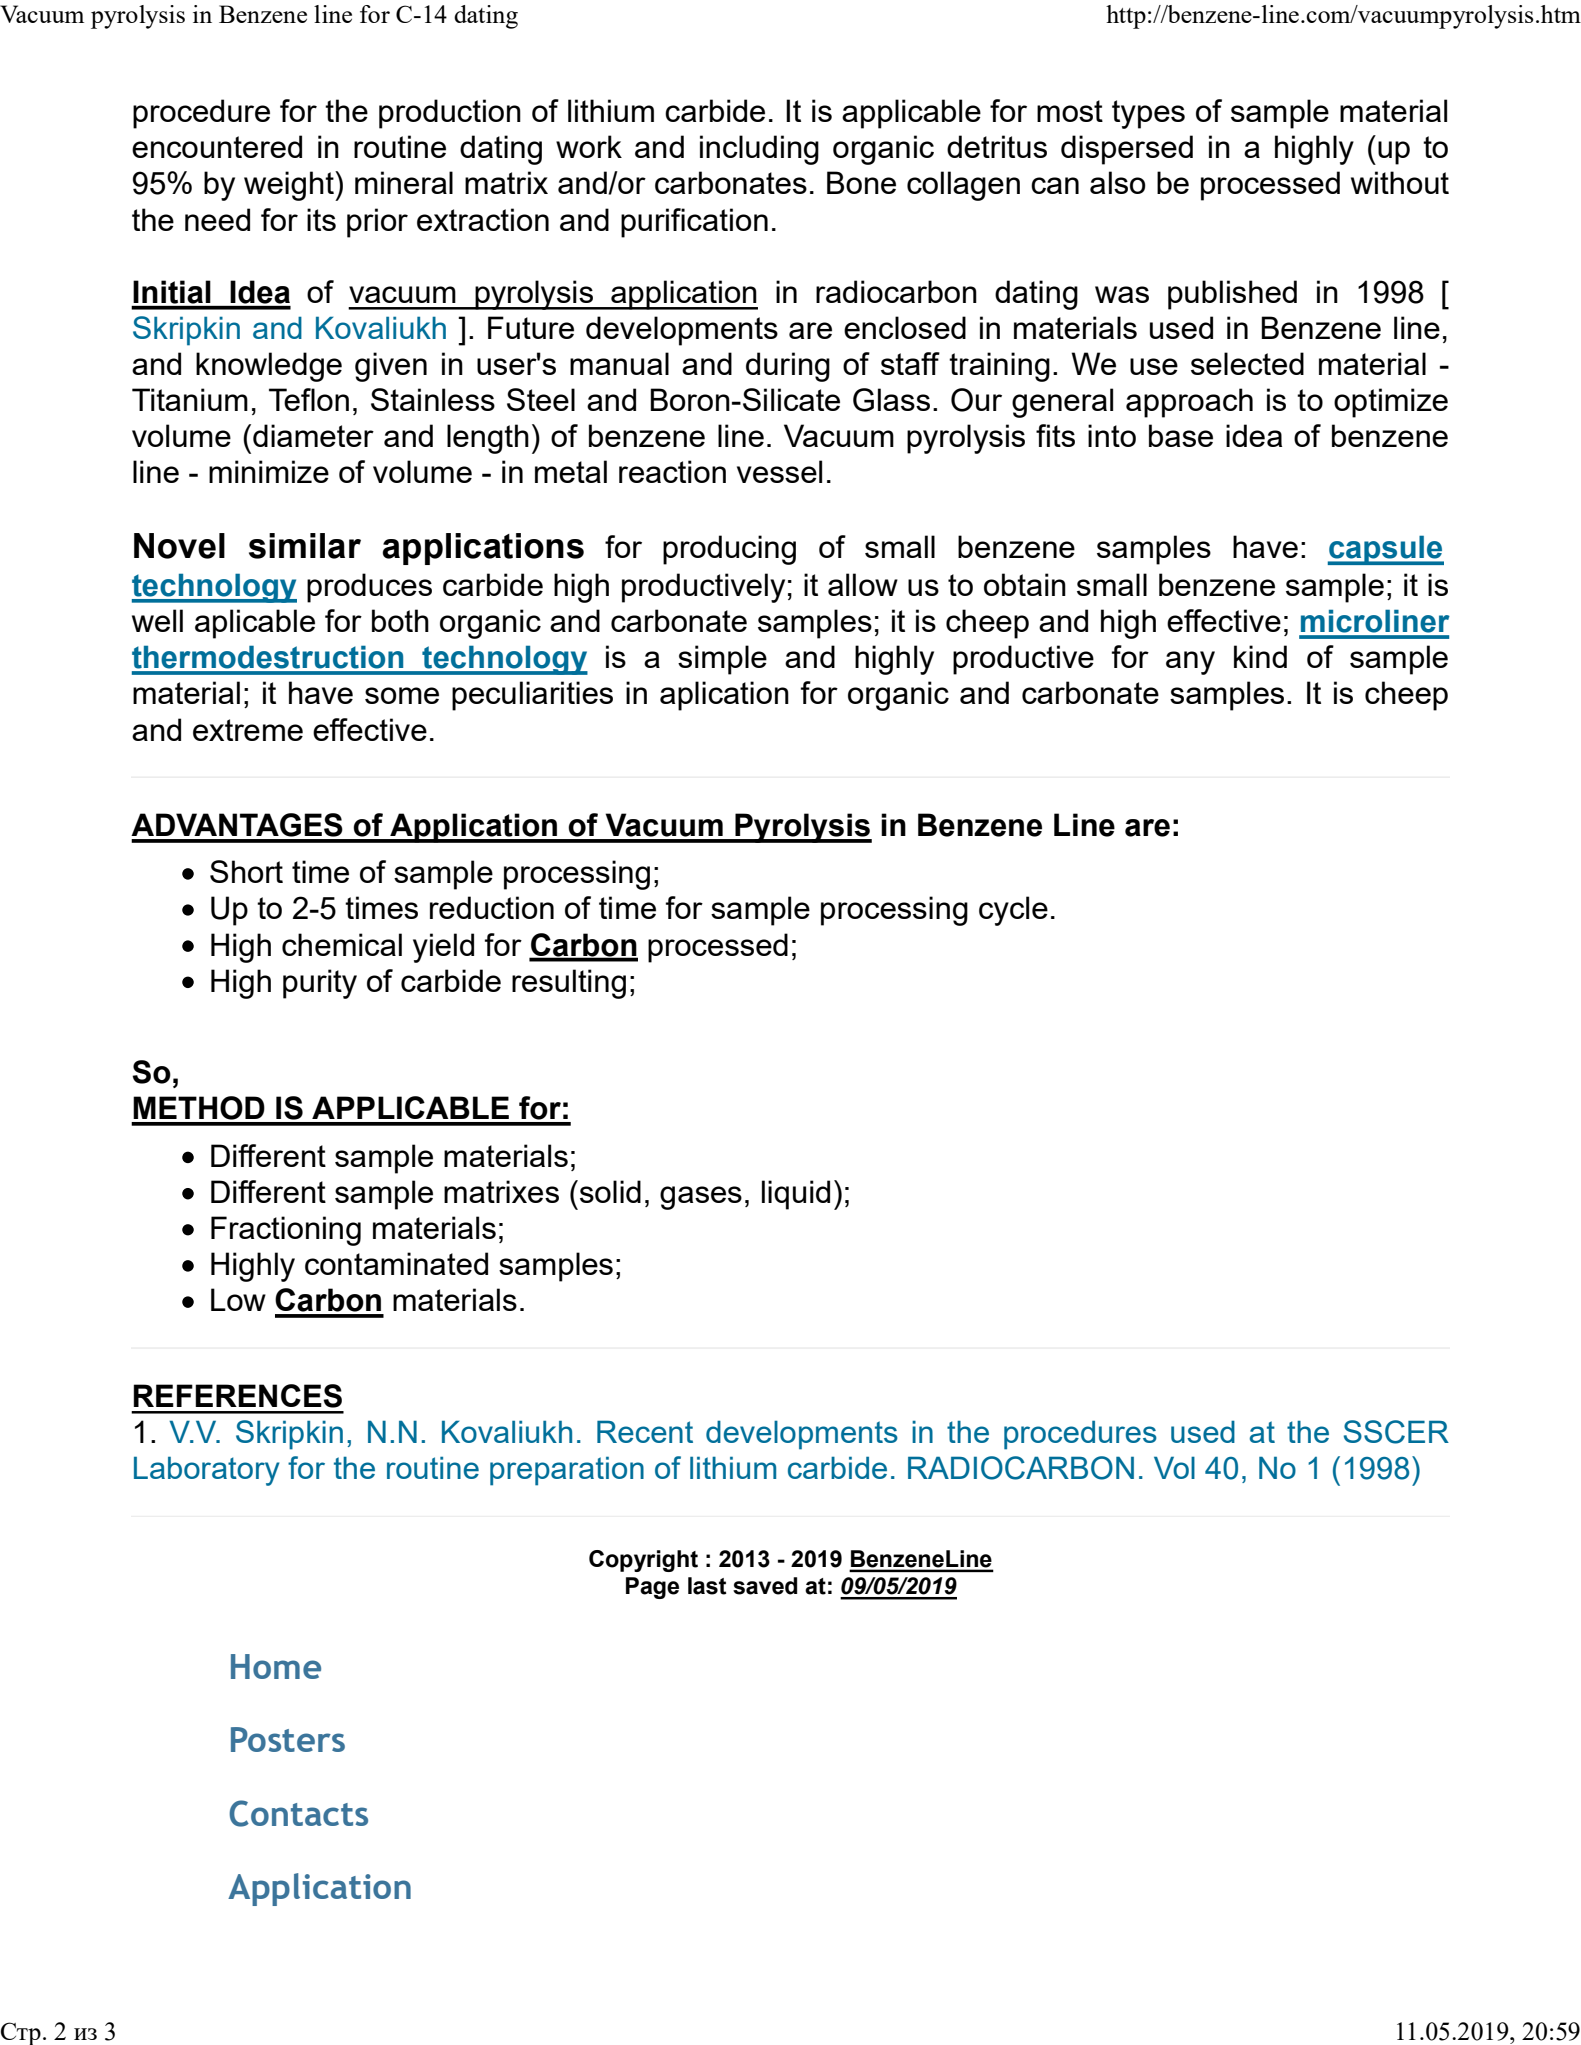  I want to click on extreme, so click(248, 730).
